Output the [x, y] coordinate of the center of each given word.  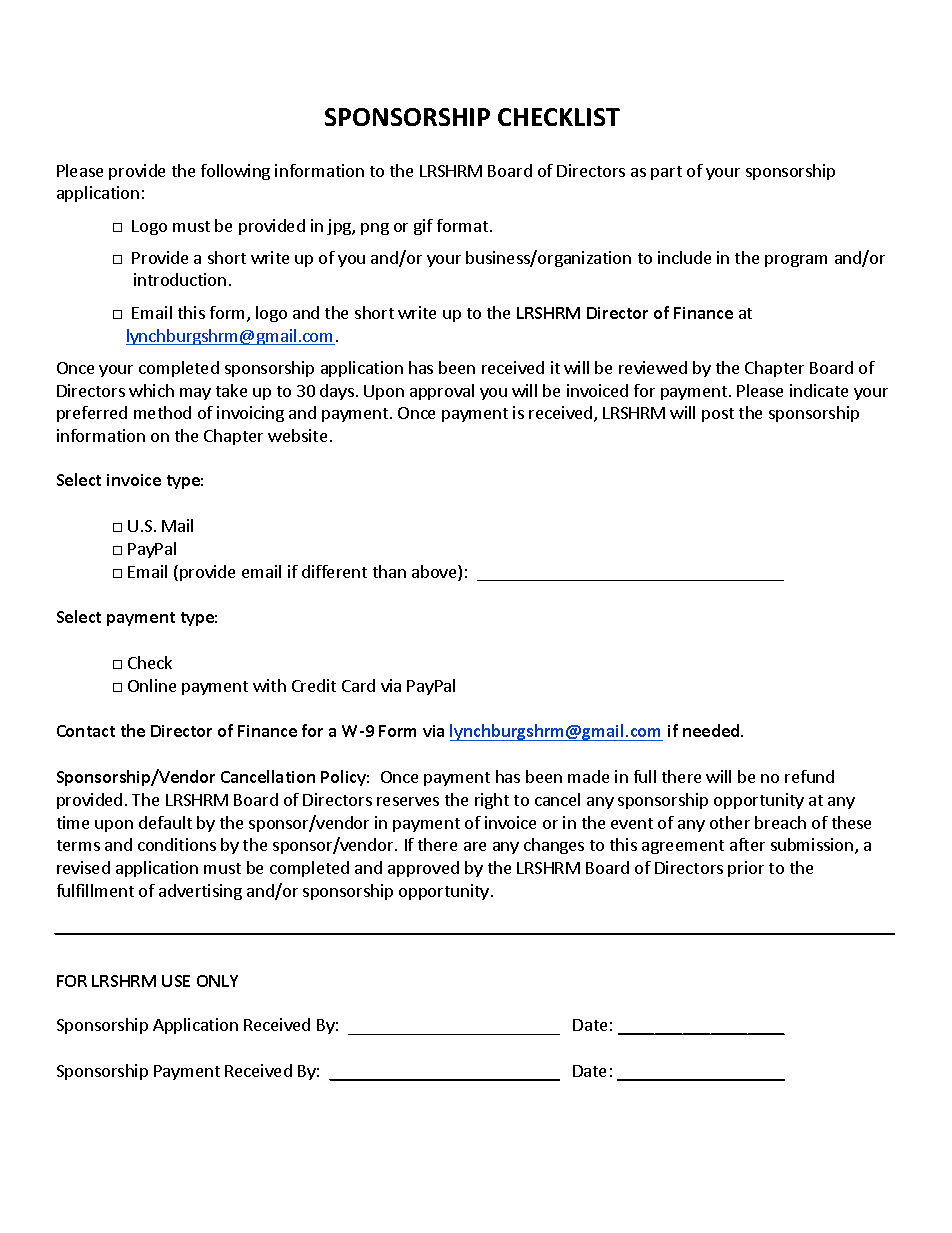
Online [152, 685]
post [718, 415]
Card [358, 685]
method [162, 412]
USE [176, 981]
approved [423, 869]
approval [442, 392]
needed [712, 730]
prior [746, 869]
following [235, 172]
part [666, 173]
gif [423, 227]
